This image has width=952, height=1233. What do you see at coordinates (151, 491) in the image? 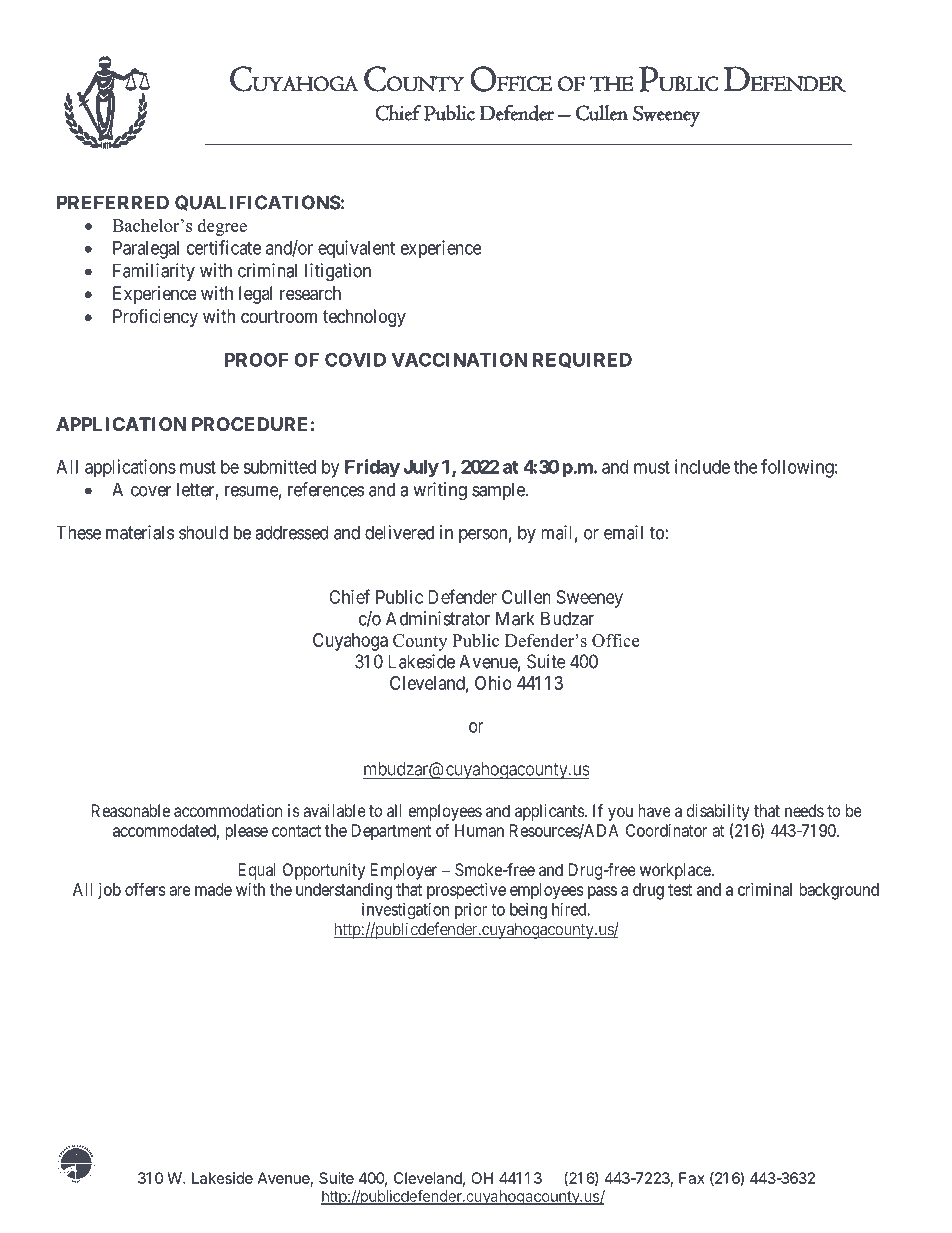
I see `cover` at bounding box center [151, 491].
